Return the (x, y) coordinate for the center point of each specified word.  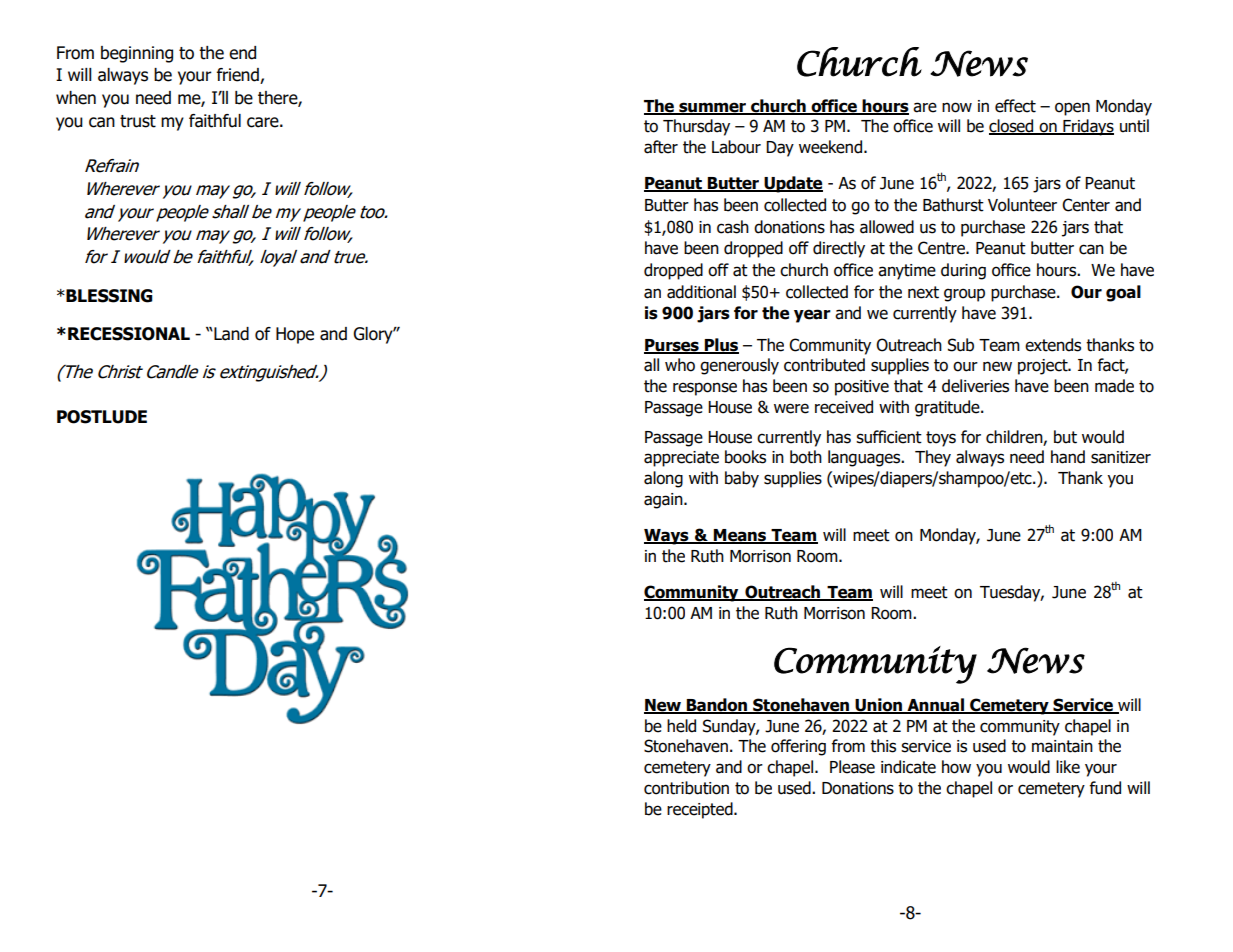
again (664, 501)
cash (733, 227)
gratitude (948, 408)
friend (239, 76)
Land (230, 334)
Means (740, 536)
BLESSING (108, 296)
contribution (686, 788)
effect (1015, 106)
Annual (935, 706)
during (963, 271)
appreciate (681, 459)
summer (713, 108)
